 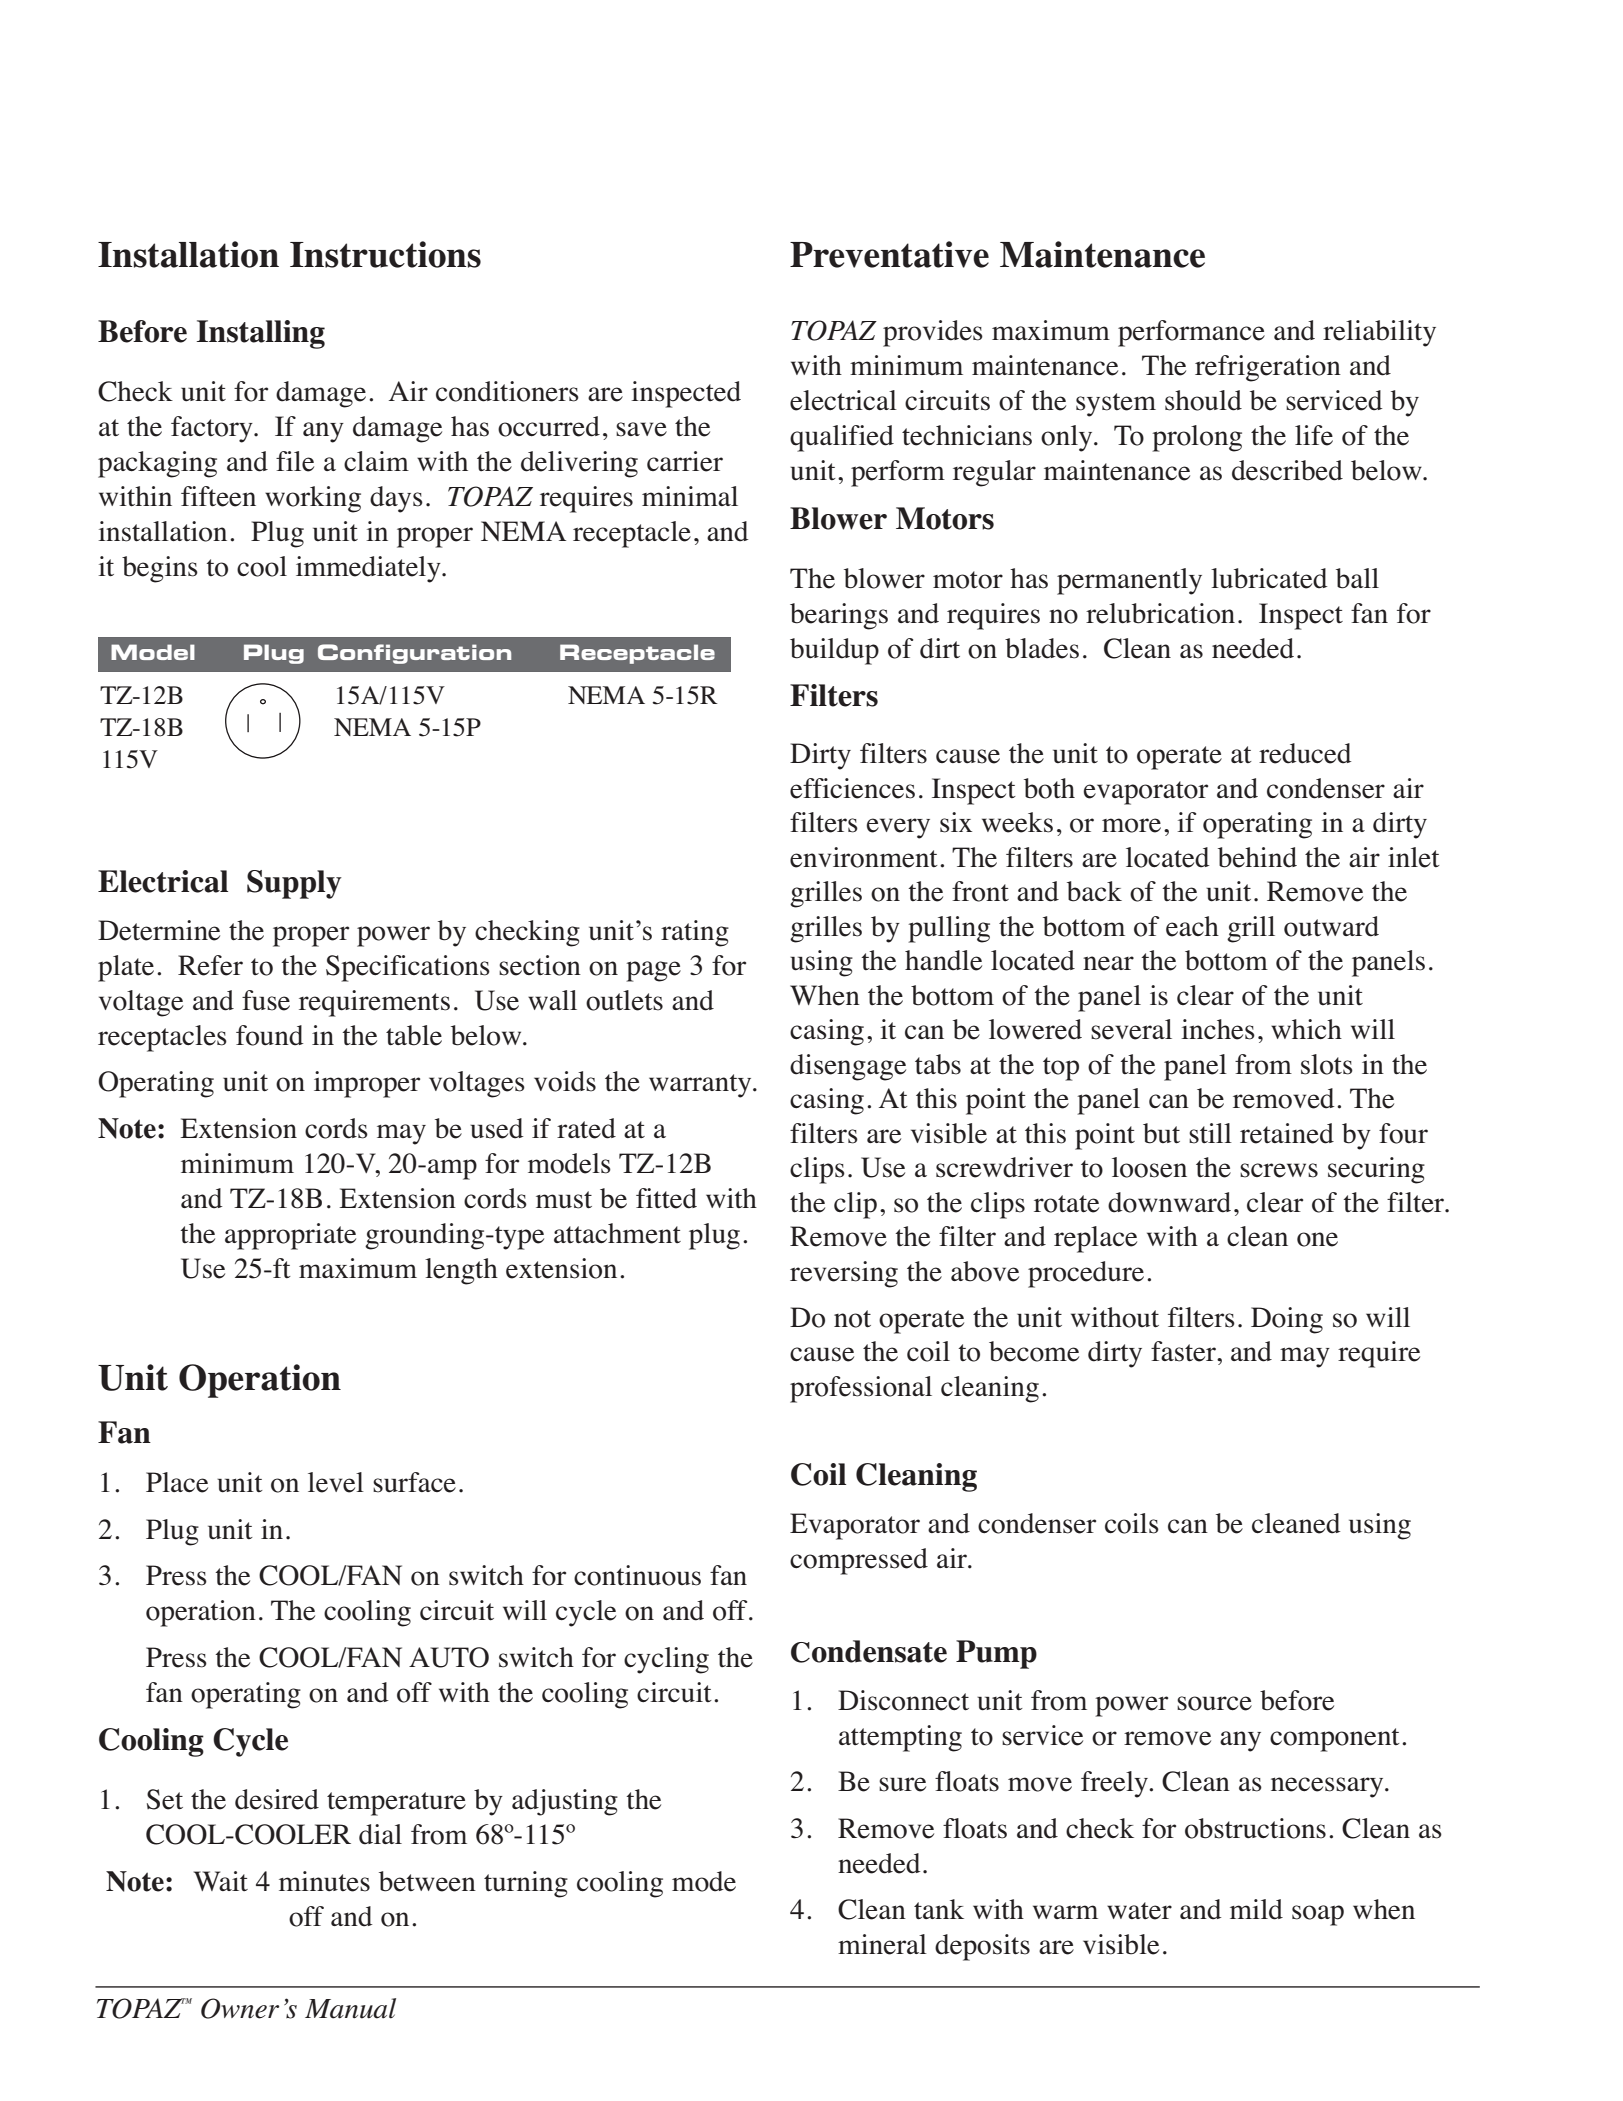 What do you see at coordinates (1184, 1351) in the screenshot?
I see `faster` at bounding box center [1184, 1351].
